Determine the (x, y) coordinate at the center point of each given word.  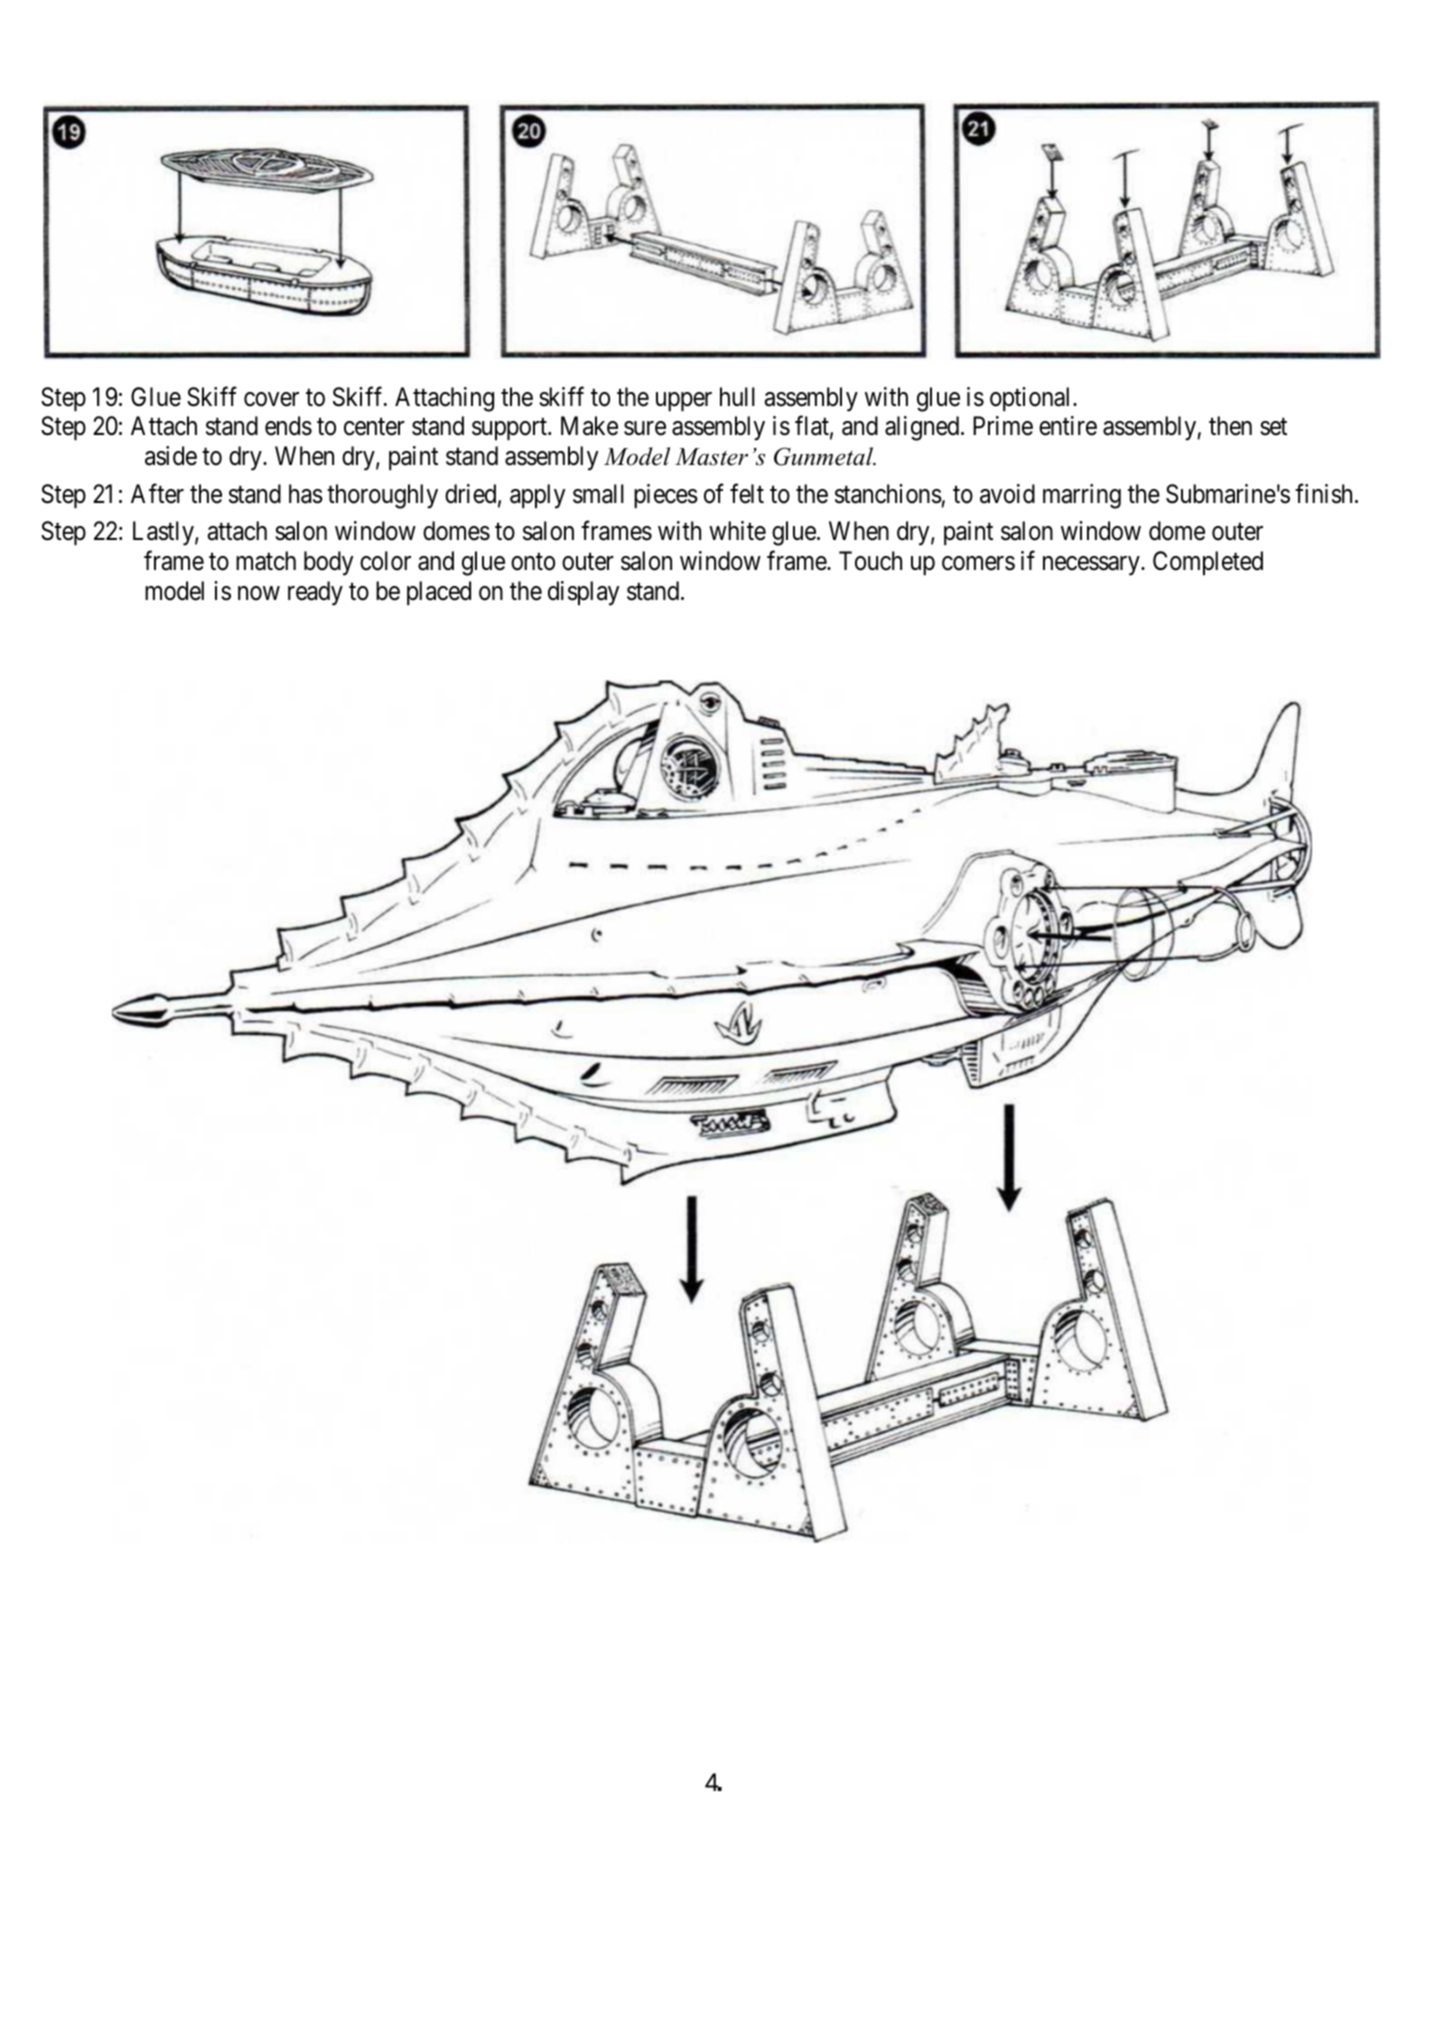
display (583, 593)
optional (1032, 399)
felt (747, 493)
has (306, 494)
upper (684, 402)
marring (1082, 496)
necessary (1092, 566)
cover (271, 399)
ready (315, 593)
